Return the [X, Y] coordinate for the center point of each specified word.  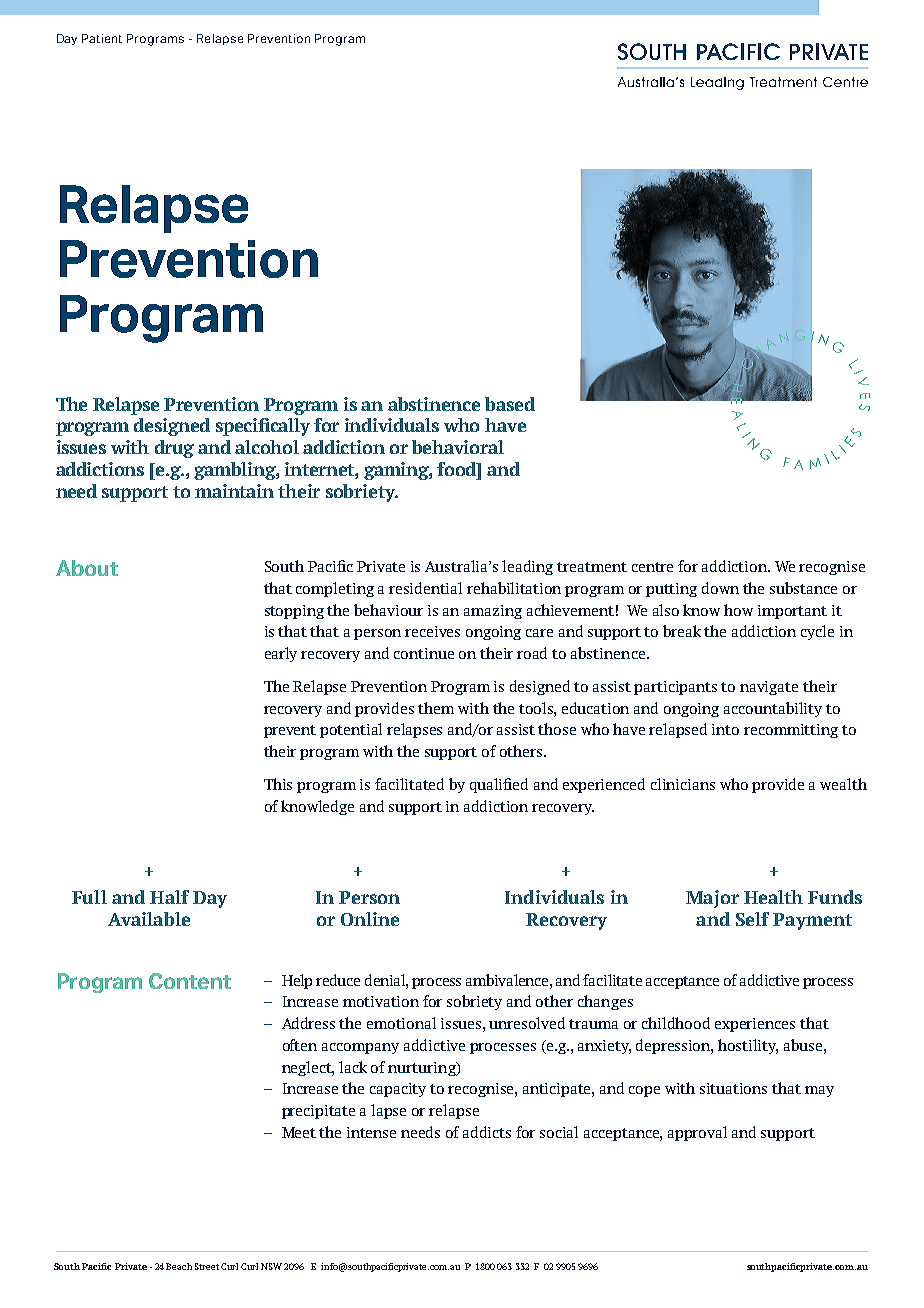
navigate [769, 688]
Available [149, 919]
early [281, 654]
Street [207, 1266]
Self [752, 919]
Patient [102, 38]
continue [424, 653]
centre [652, 567]
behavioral [458, 447]
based [510, 404]
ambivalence [508, 980]
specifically [263, 427]
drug [174, 449]
